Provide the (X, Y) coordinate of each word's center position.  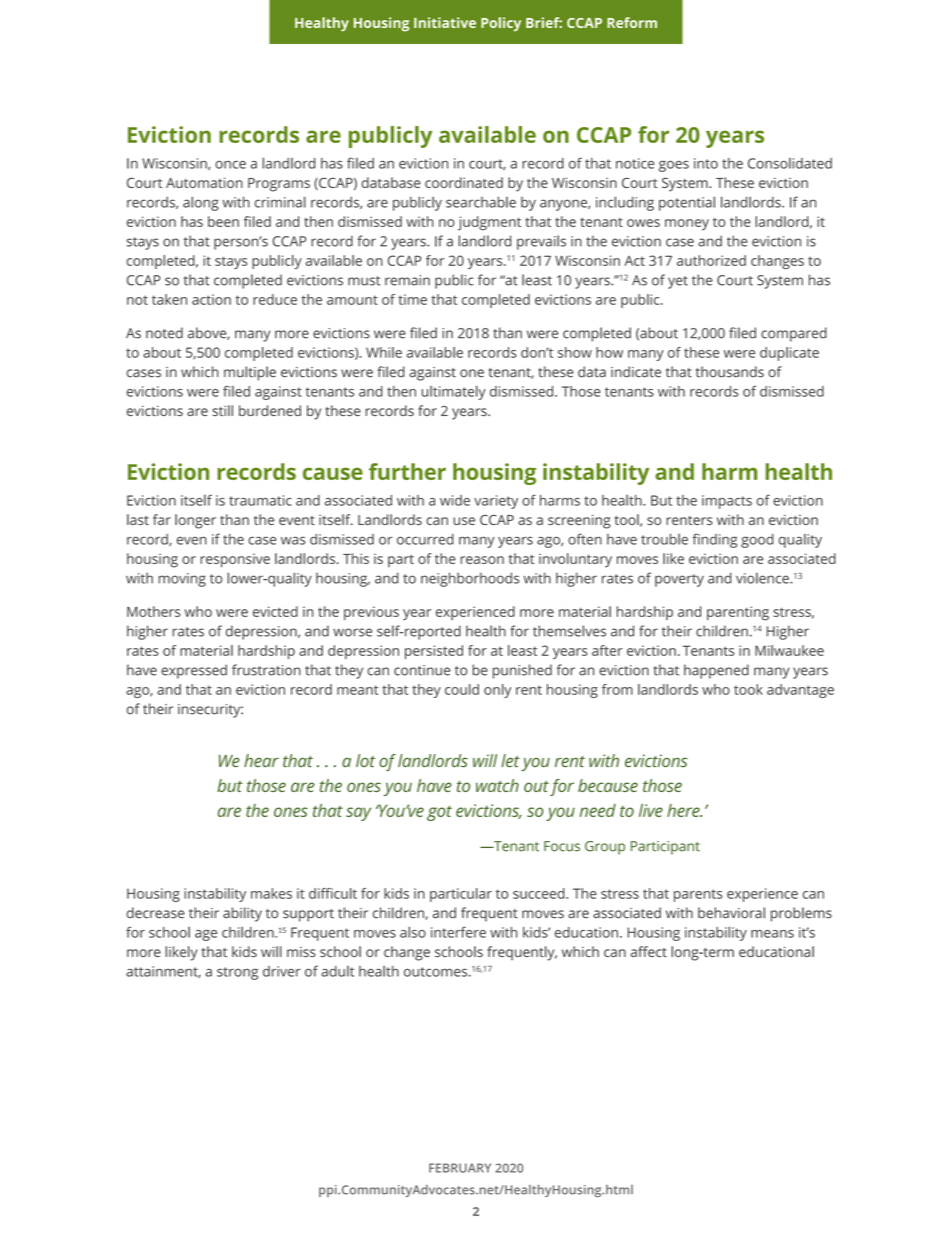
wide (455, 500)
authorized (711, 260)
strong (237, 973)
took (748, 689)
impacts (727, 502)
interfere (458, 932)
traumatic (260, 500)
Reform (632, 22)
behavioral (731, 913)
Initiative (445, 22)
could (462, 689)
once (230, 165)
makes (271, 893)
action (211, 299)
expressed (194, 671)
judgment (489, 223)
